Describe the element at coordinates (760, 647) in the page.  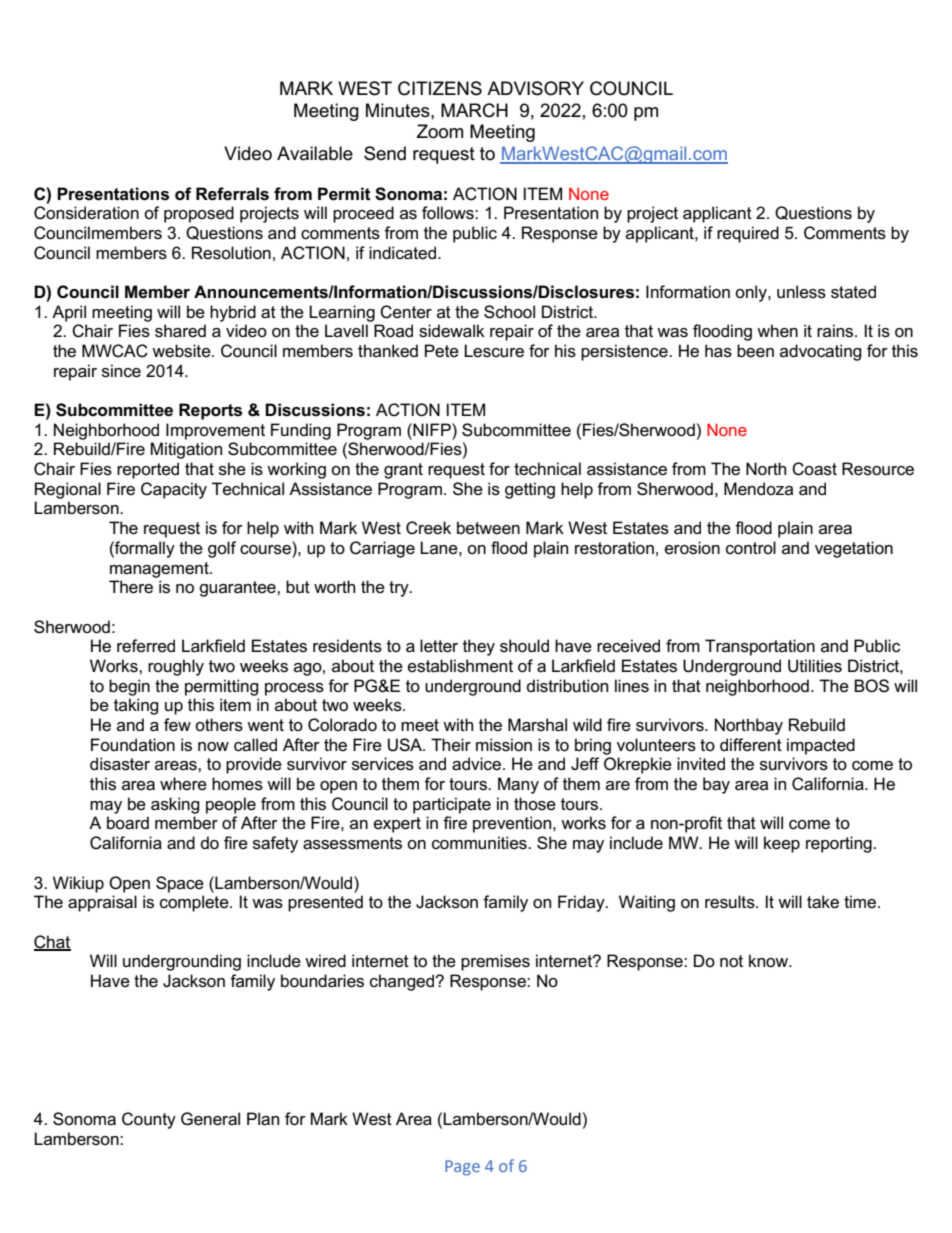
I see `Transportation` at that location.
